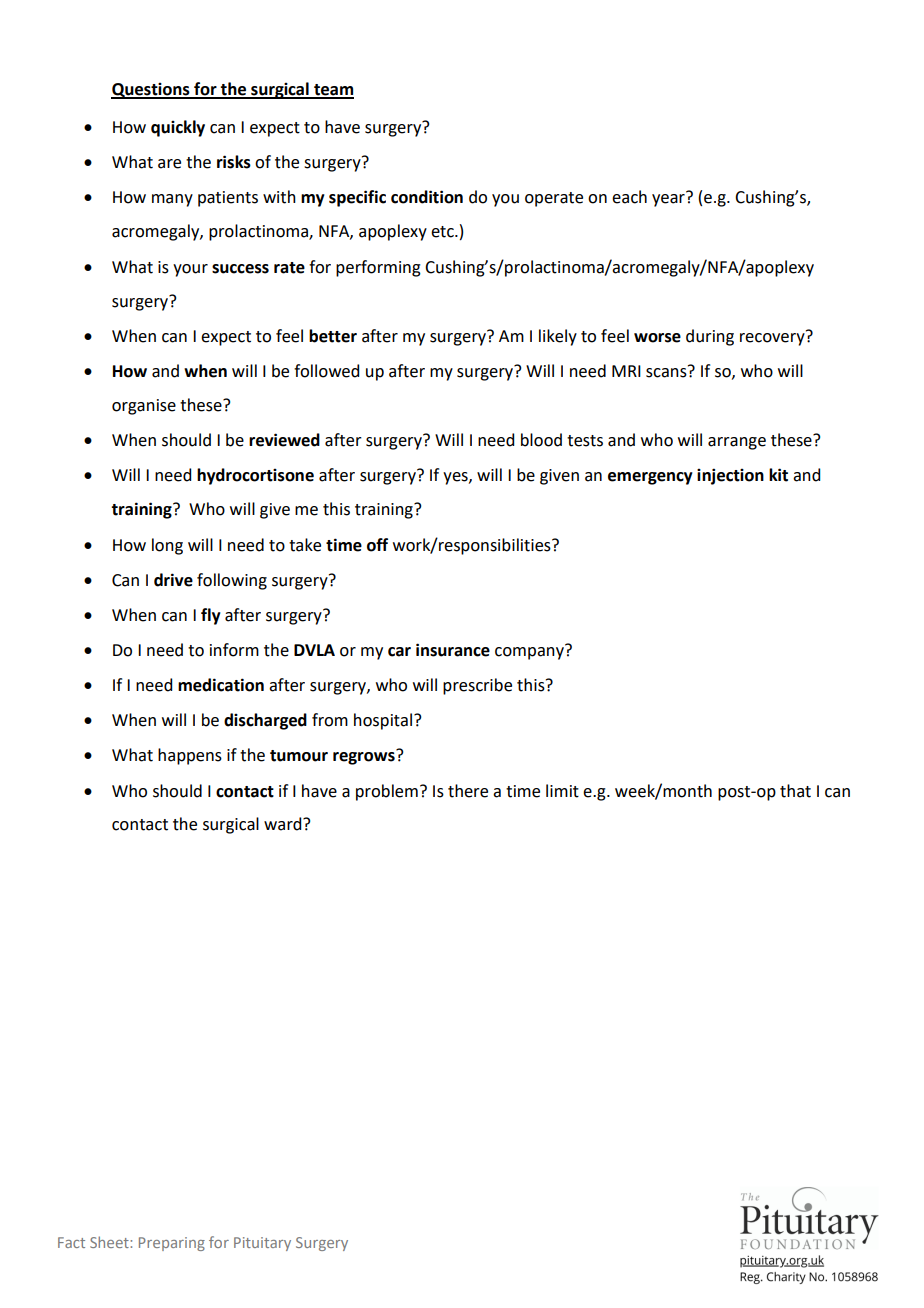 Image resolution: width=924 pixels, height=1308 pixels. I want to click on insurance, so click(453, 650).
